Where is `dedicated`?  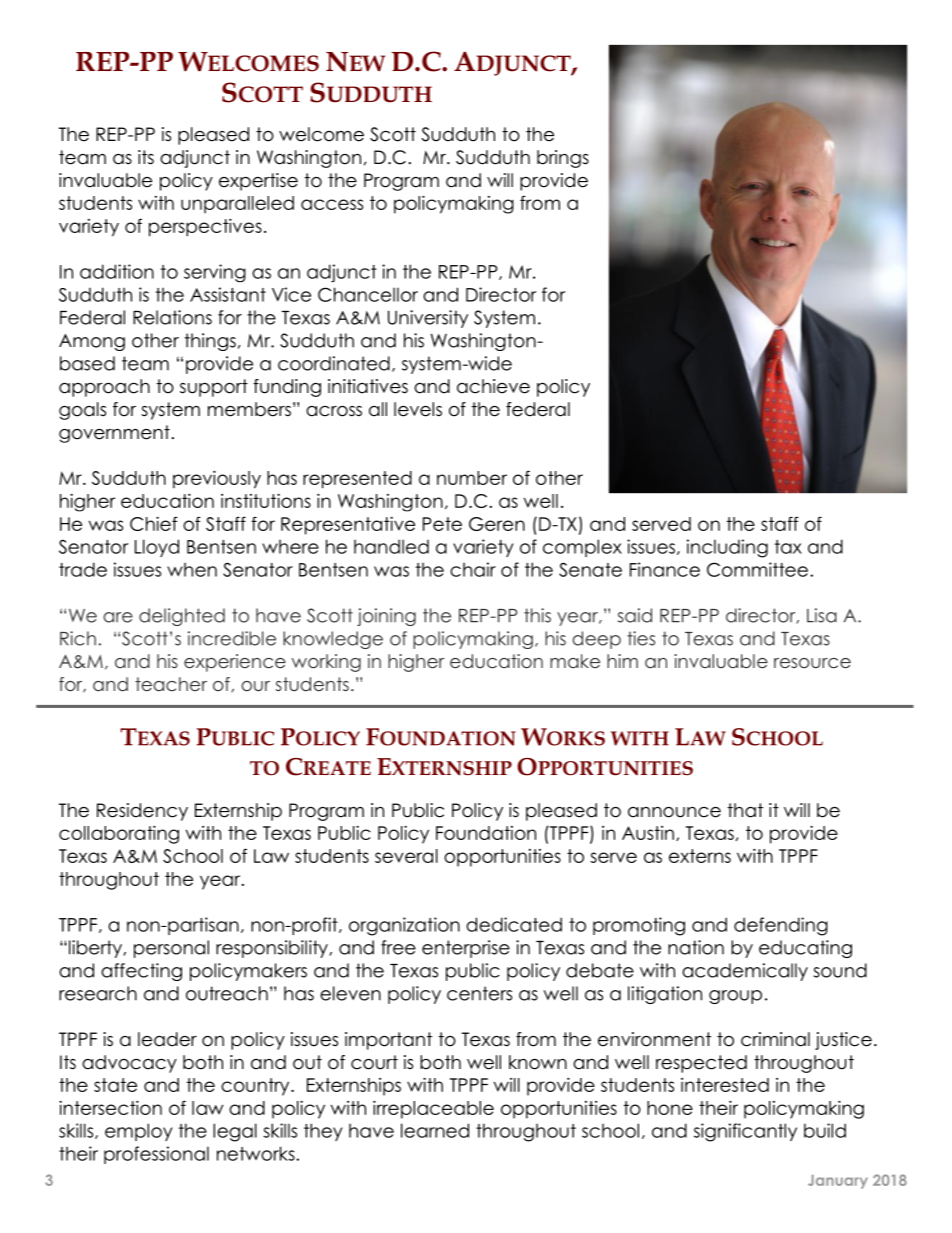
dedicated is located at coordinates (514, 924).
